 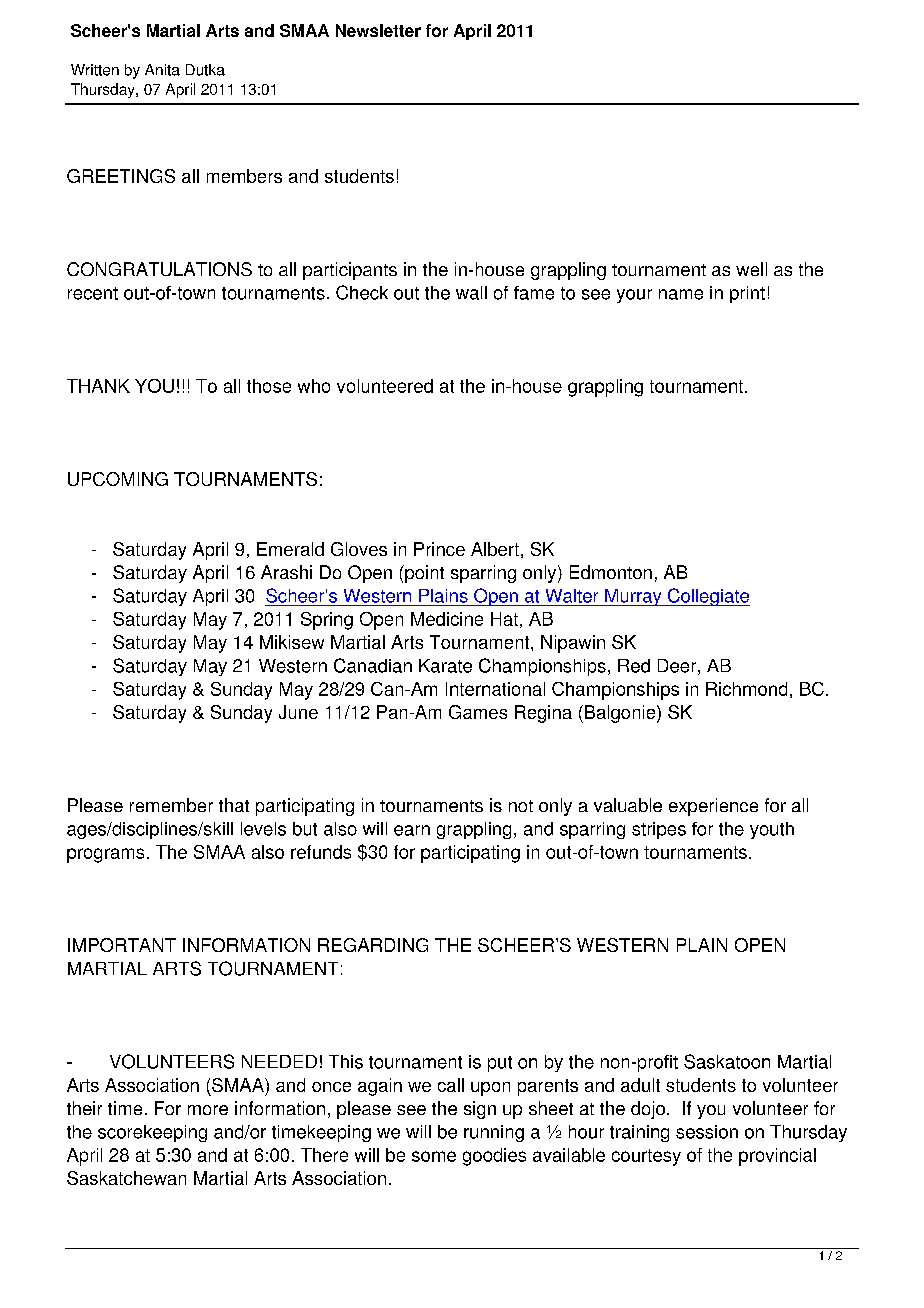 I want to click on Medicine, so click(x=447, y=619).
